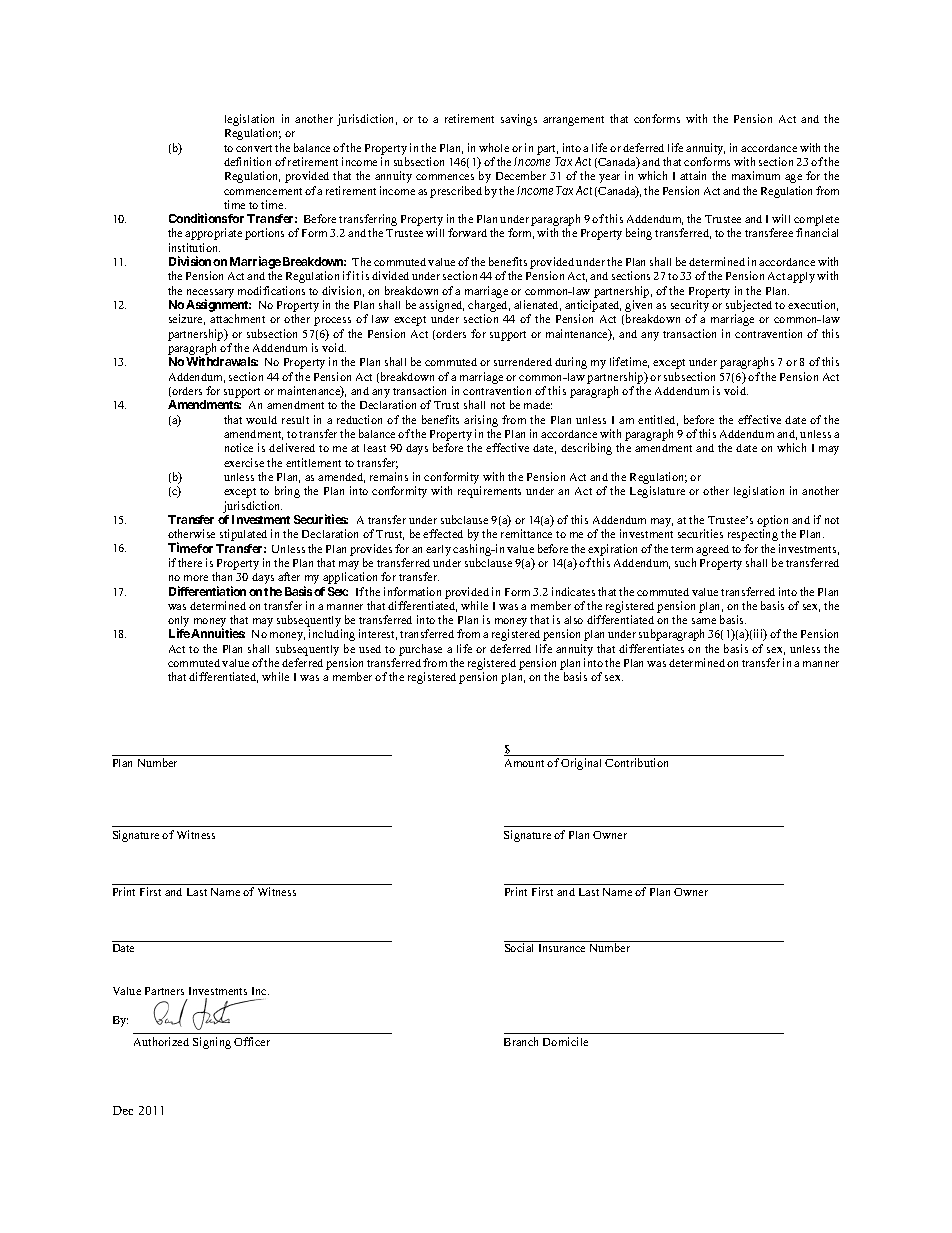 The image size is (952, 1233). Describe the element at coordinates (636, 762) in the screenshot. I see `Contribution` at that location.
